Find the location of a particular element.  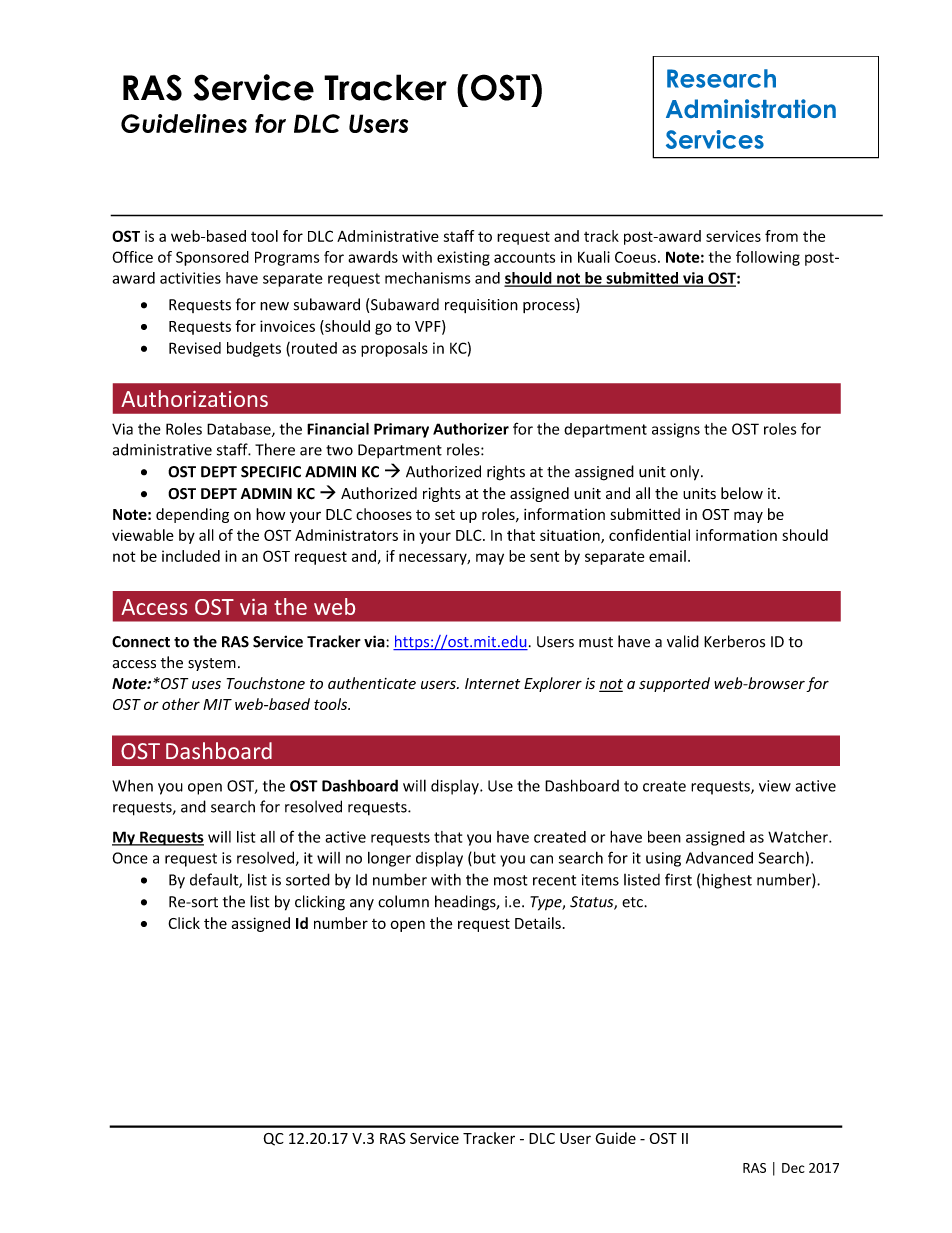

Internet is located at coordinates (492, 683).
